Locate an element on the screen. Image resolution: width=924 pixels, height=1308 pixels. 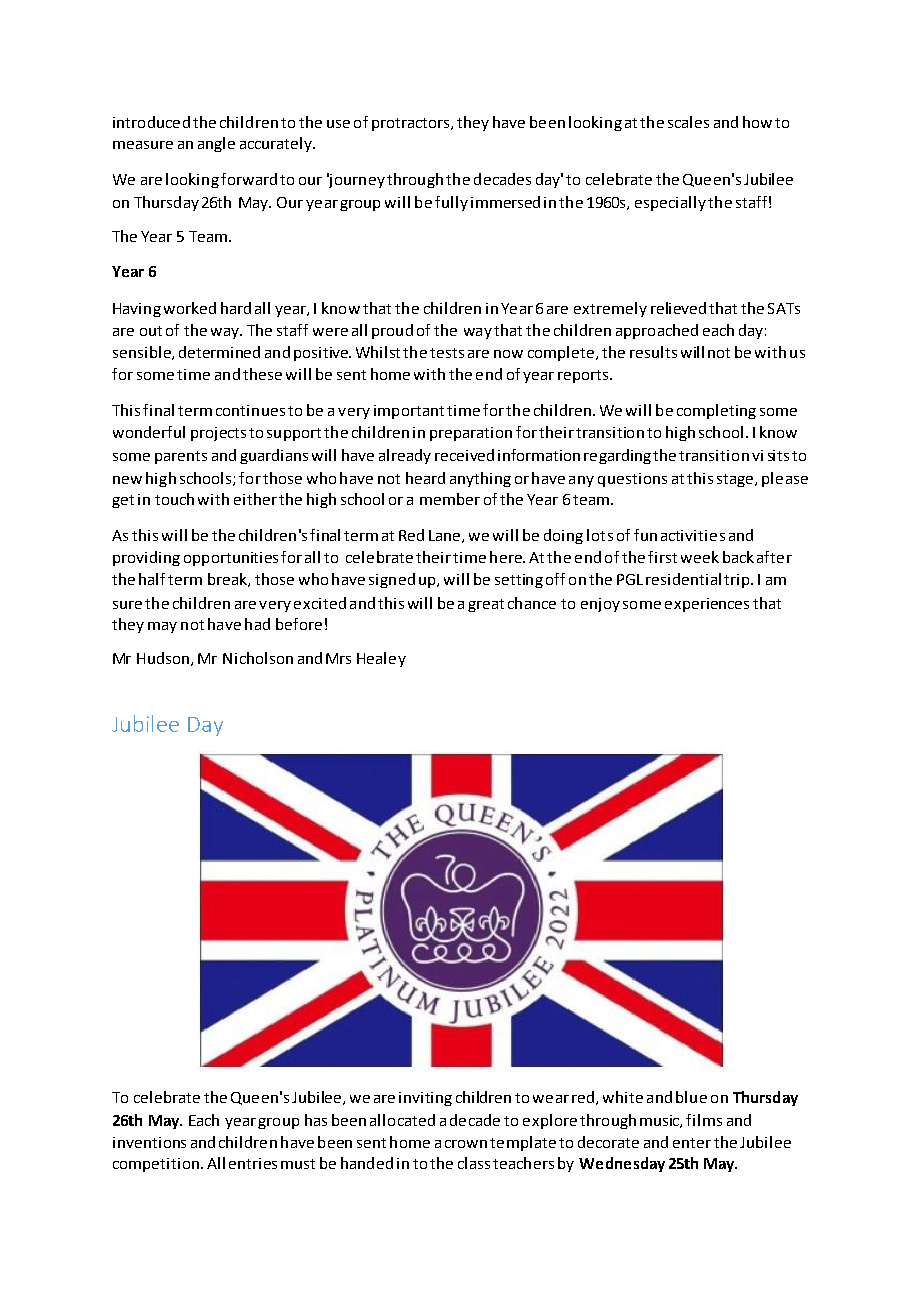
crown is located at coordinates (466, 1144).
